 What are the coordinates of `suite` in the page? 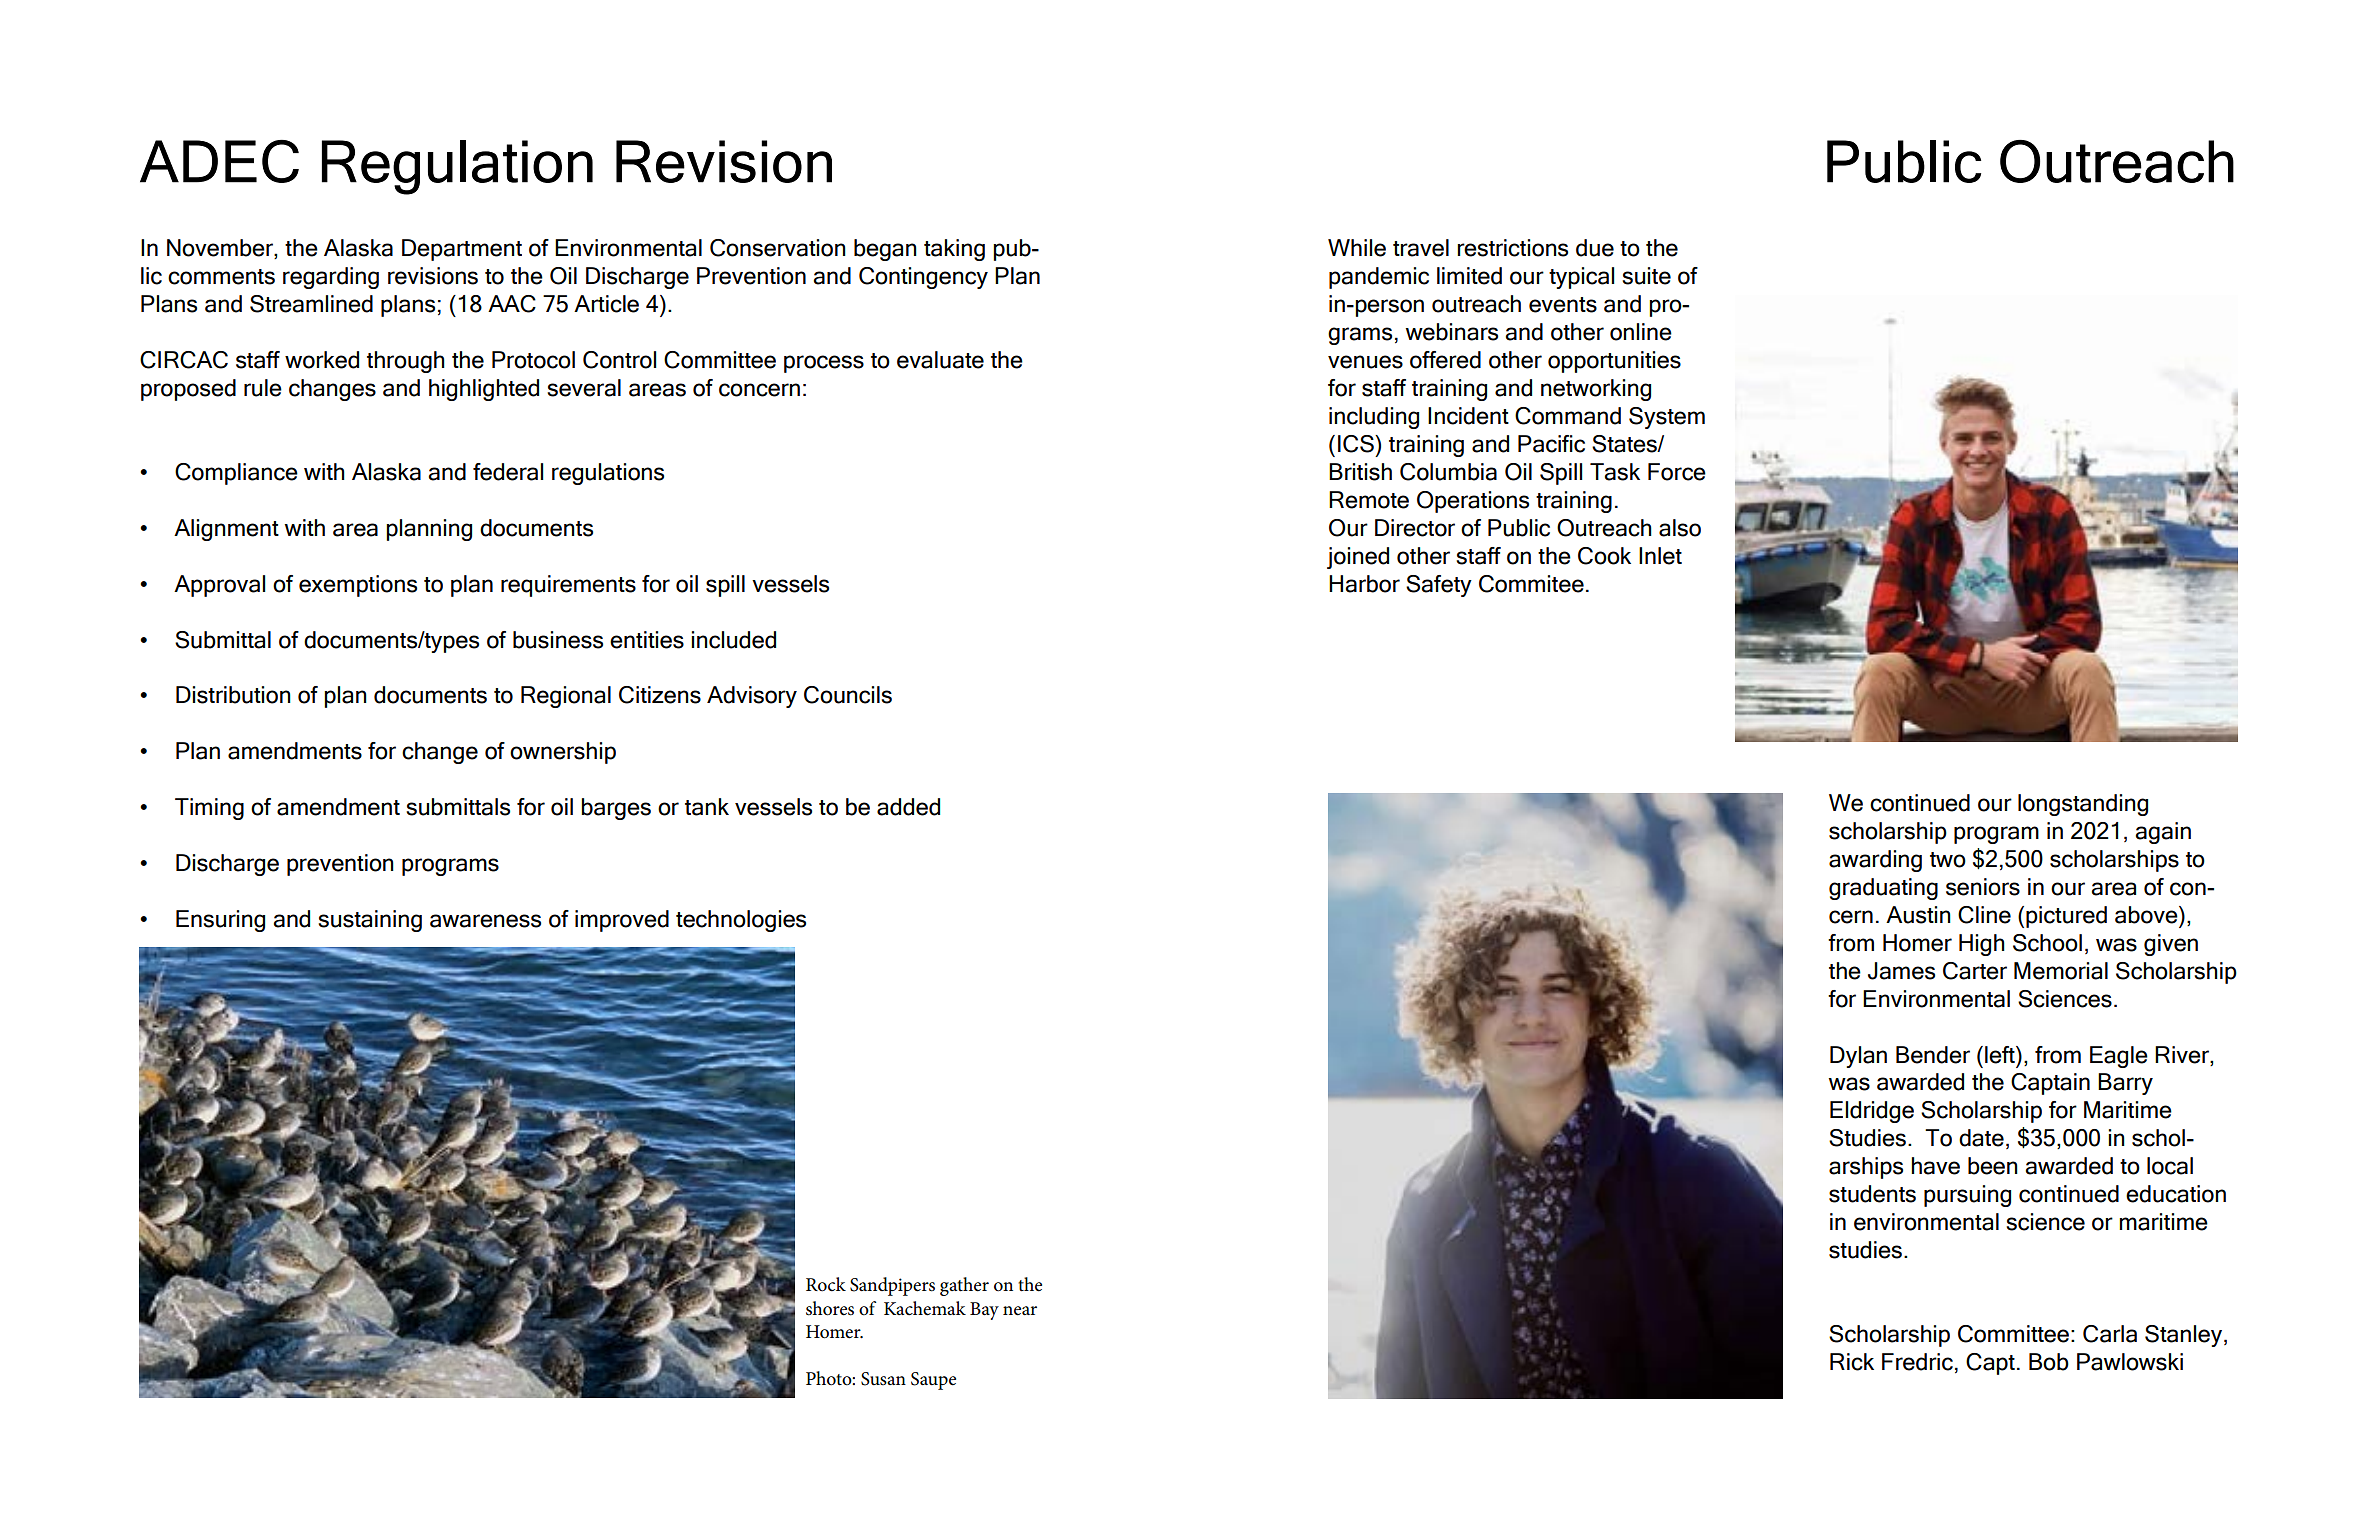 It's located at (1646, 276).
